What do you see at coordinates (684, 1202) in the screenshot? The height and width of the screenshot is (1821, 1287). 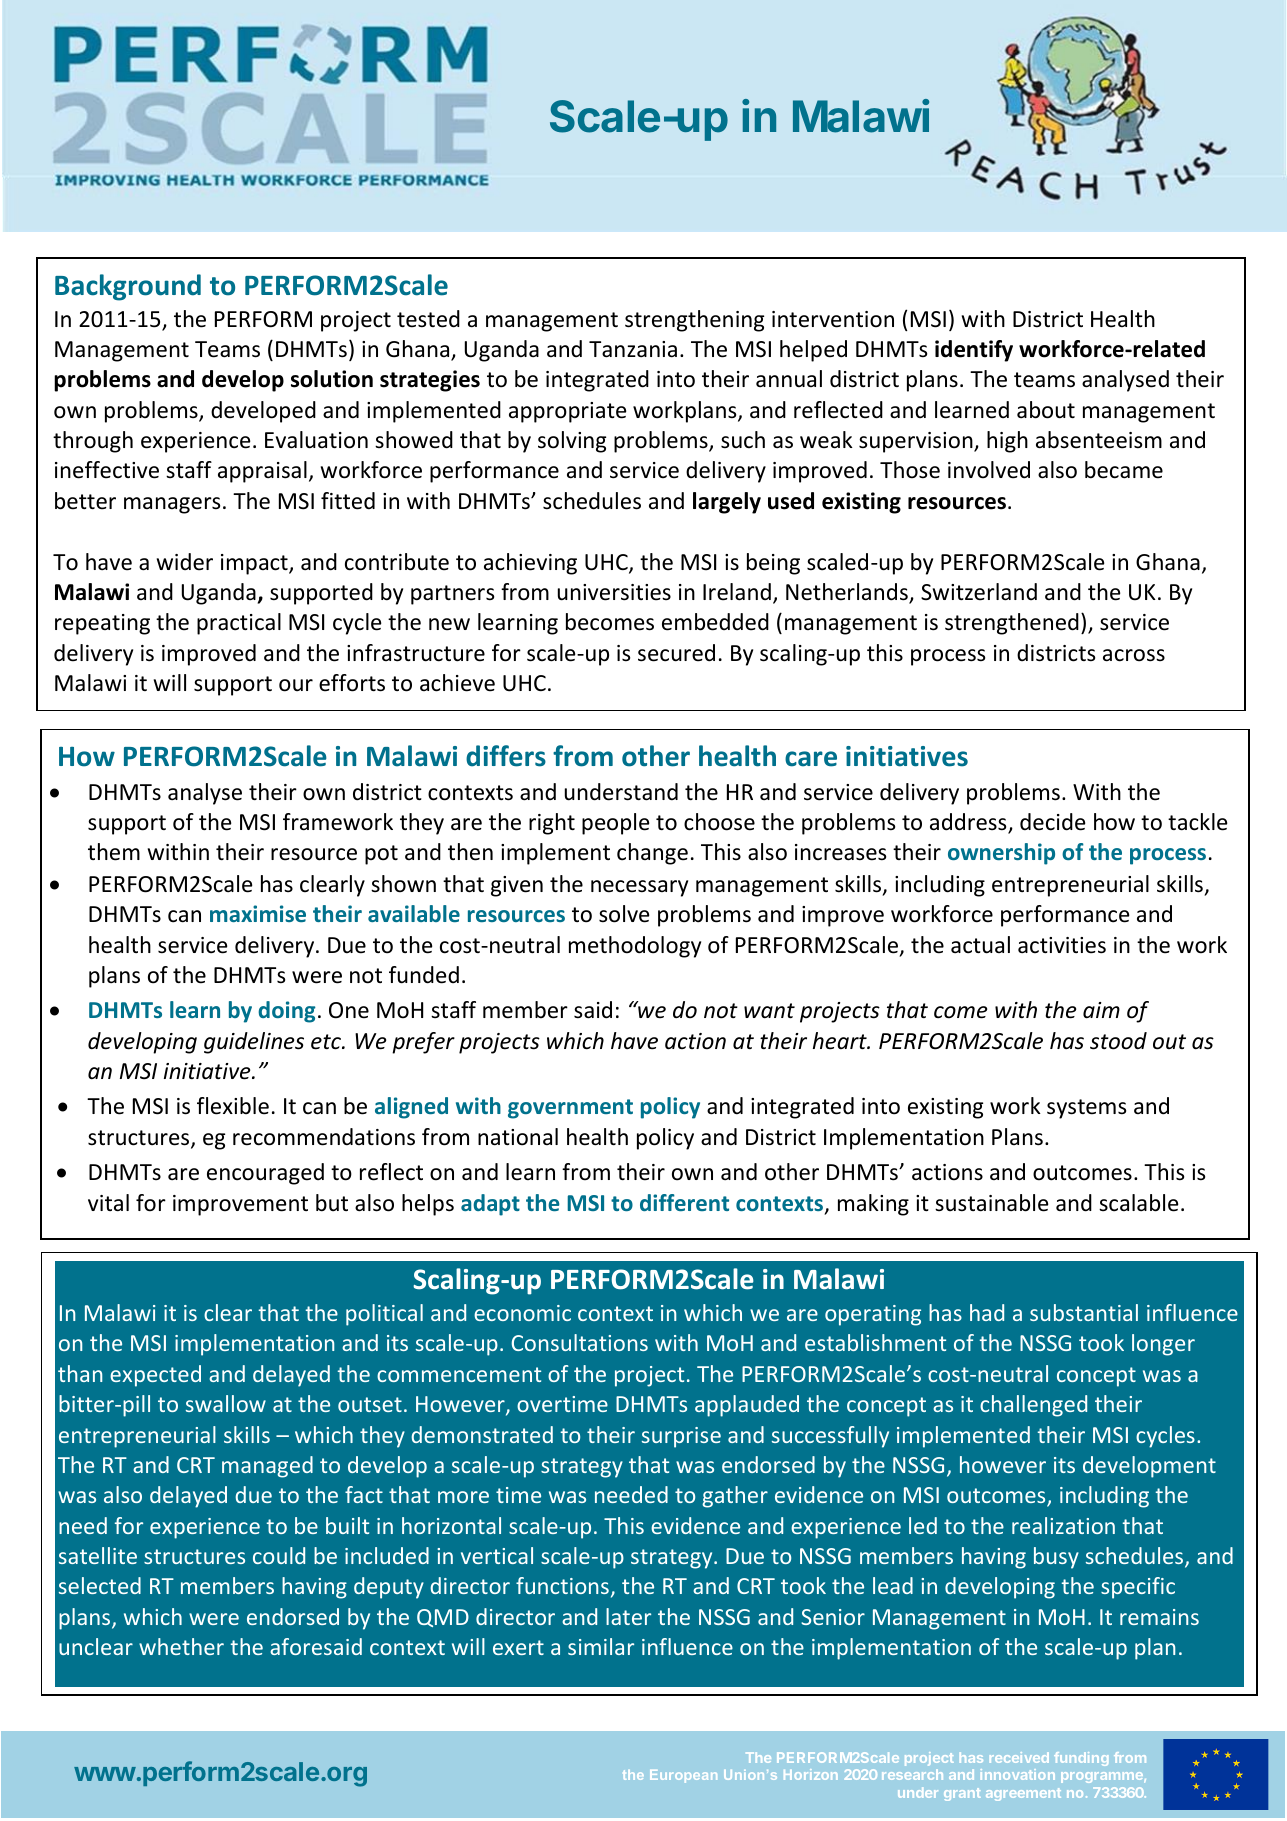 I see `different` at bounding box center [684, 1202].
